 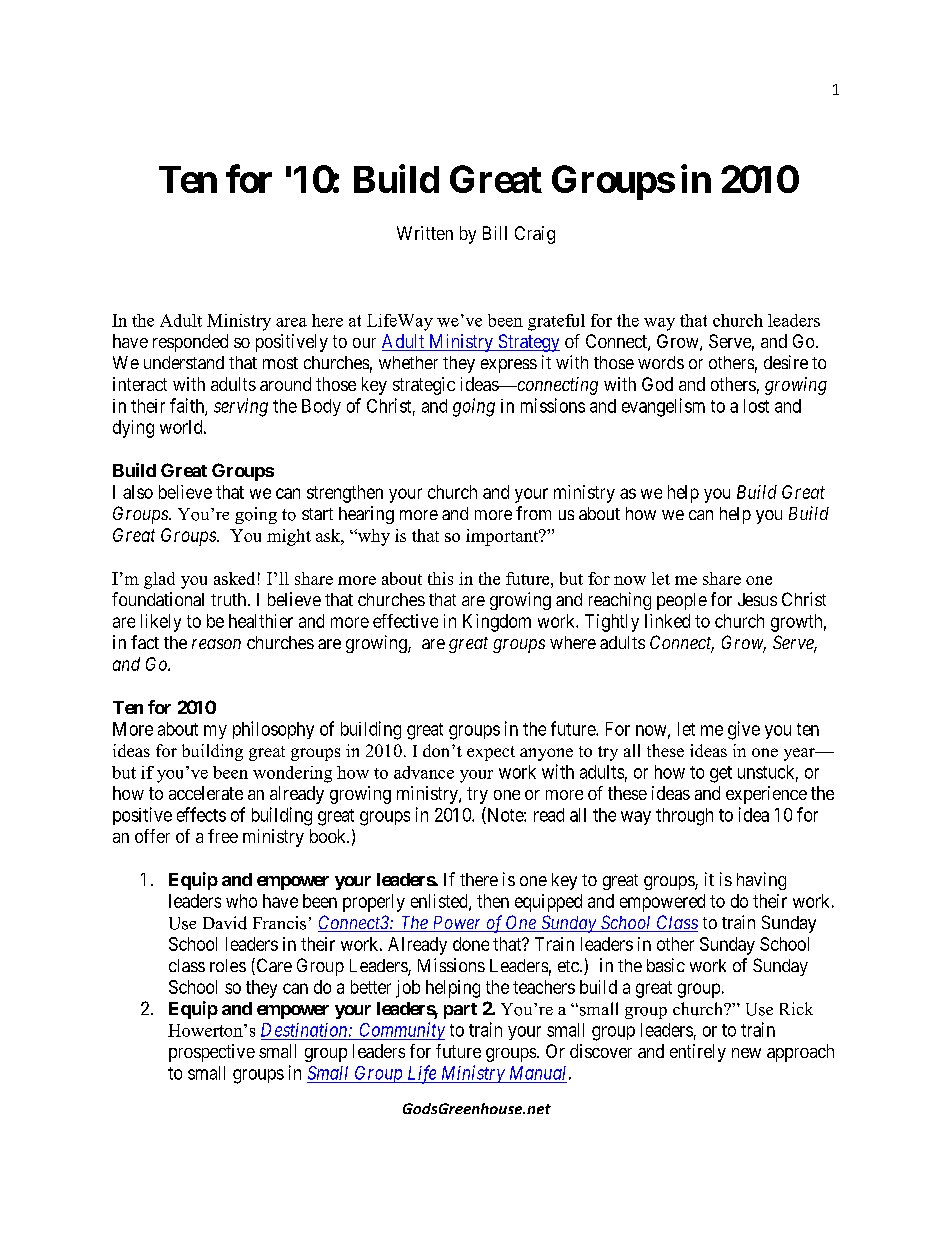 What do you see at coordinates (661, 362) in the screenshot?
I see `words` at bounding box center [661, 362].
